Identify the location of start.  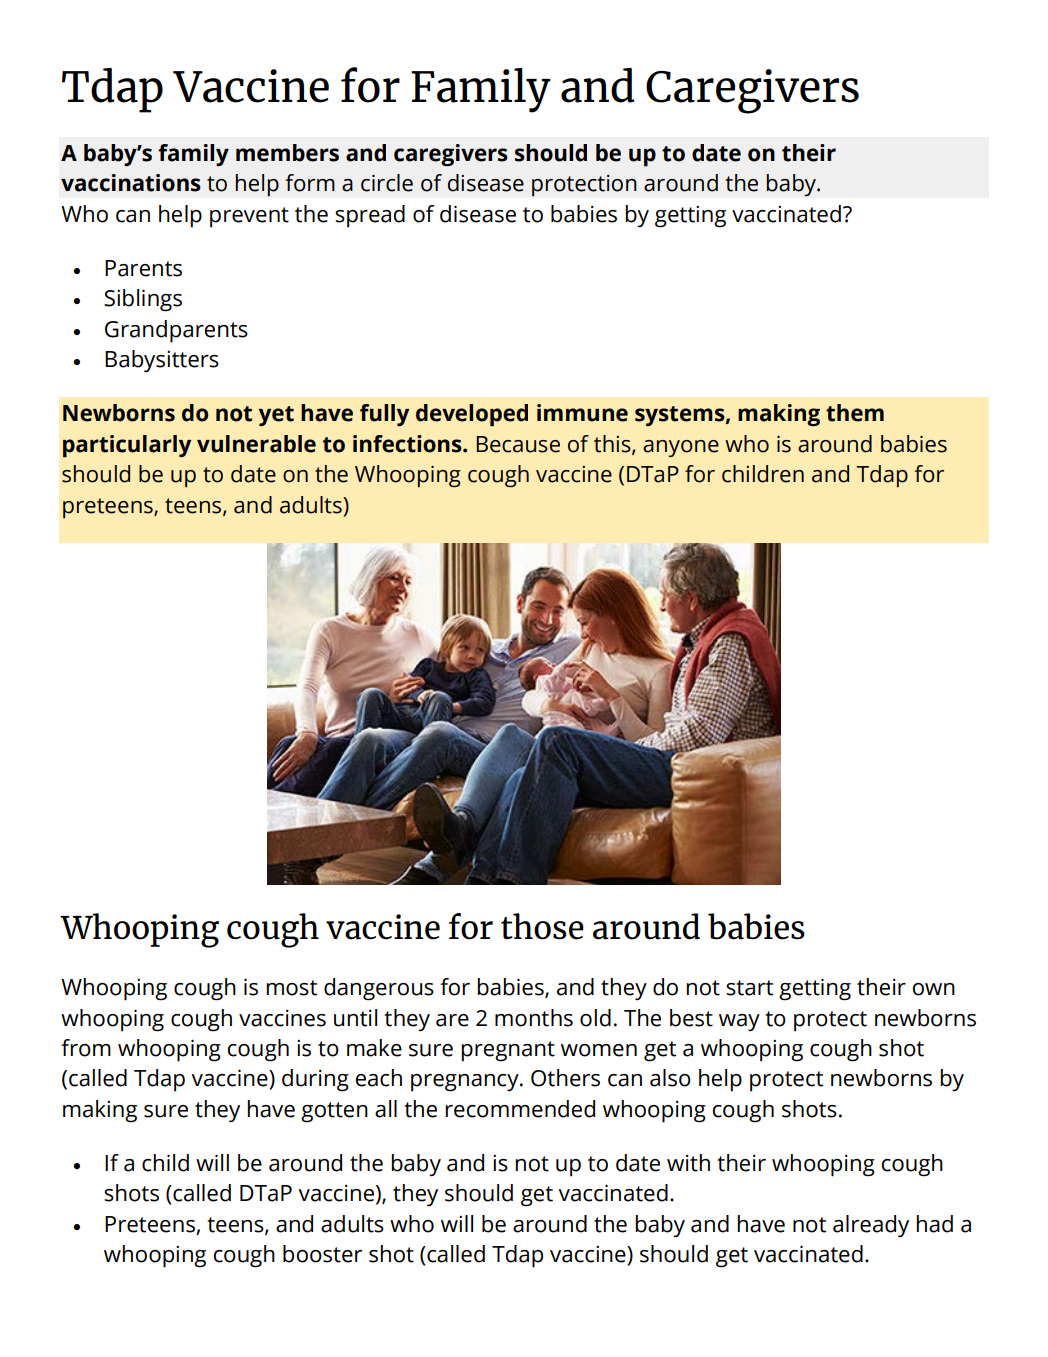
(749, 988).
